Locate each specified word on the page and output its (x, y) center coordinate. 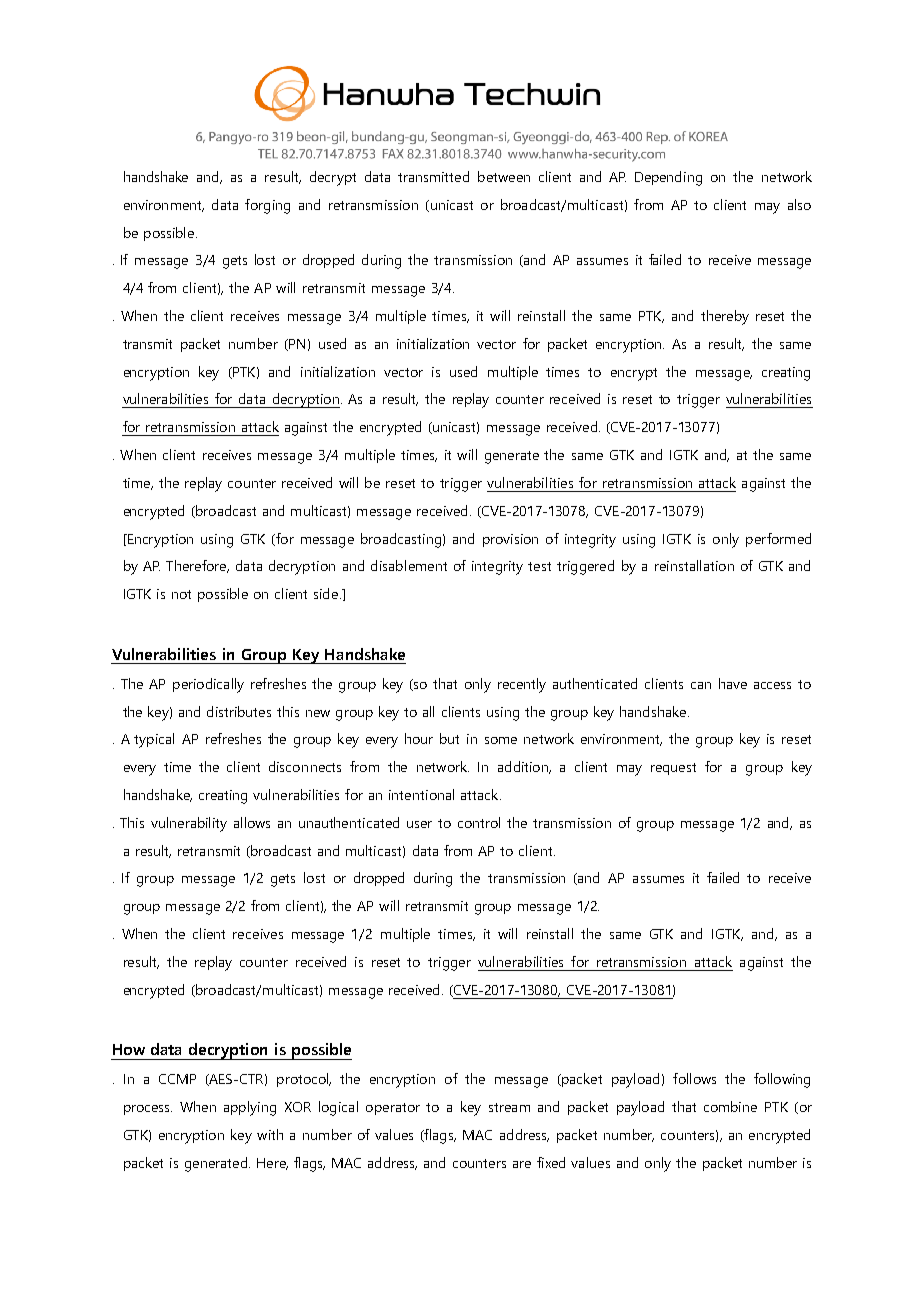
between (504, 176)
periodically (208, 685)
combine (730, 1106)
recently (522, 685)
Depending (668, 178)
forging (267, 206)
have (733, 683)
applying (250, 1108)
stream (509, 1107)
